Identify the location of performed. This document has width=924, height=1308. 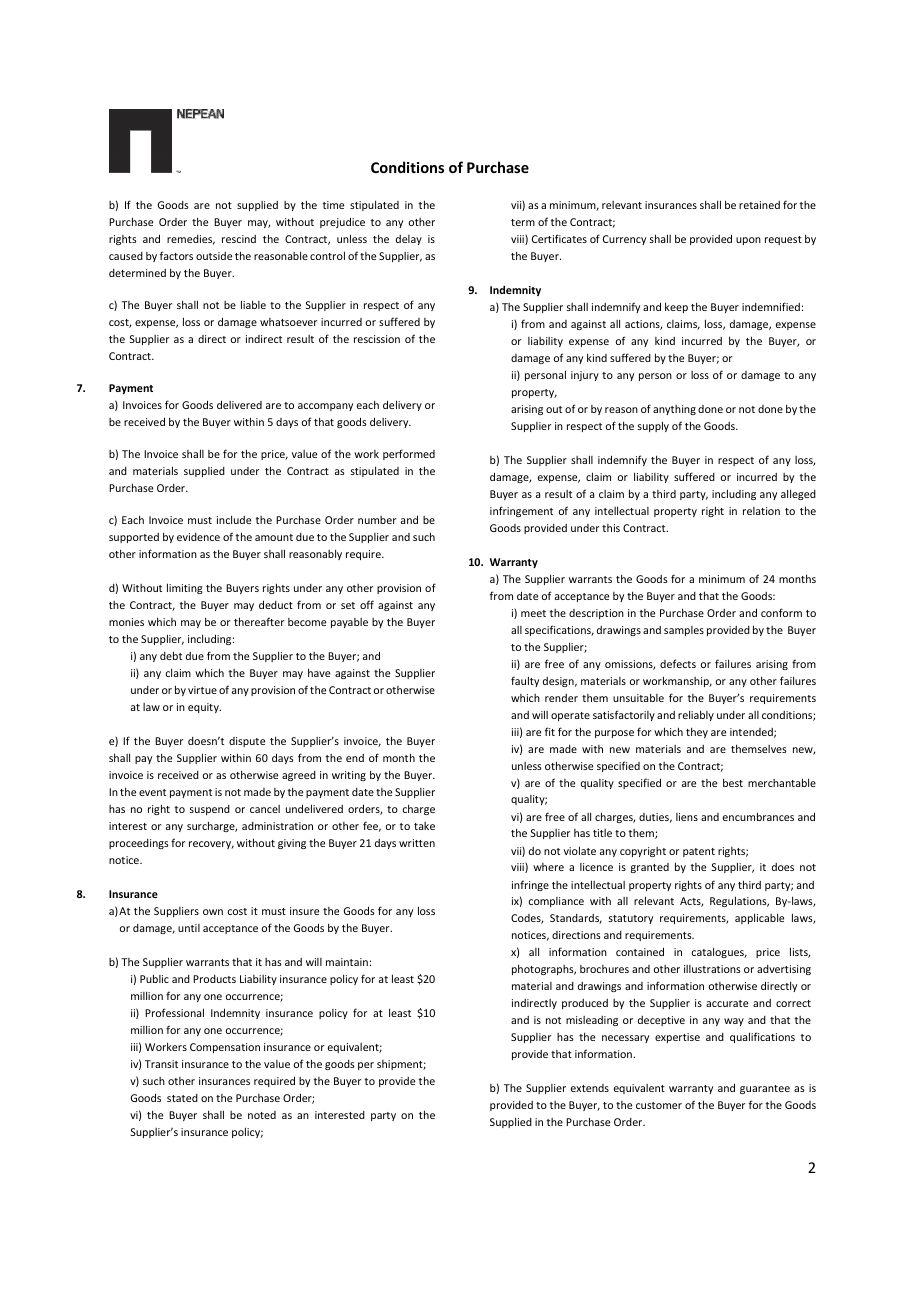
(409, 454).
